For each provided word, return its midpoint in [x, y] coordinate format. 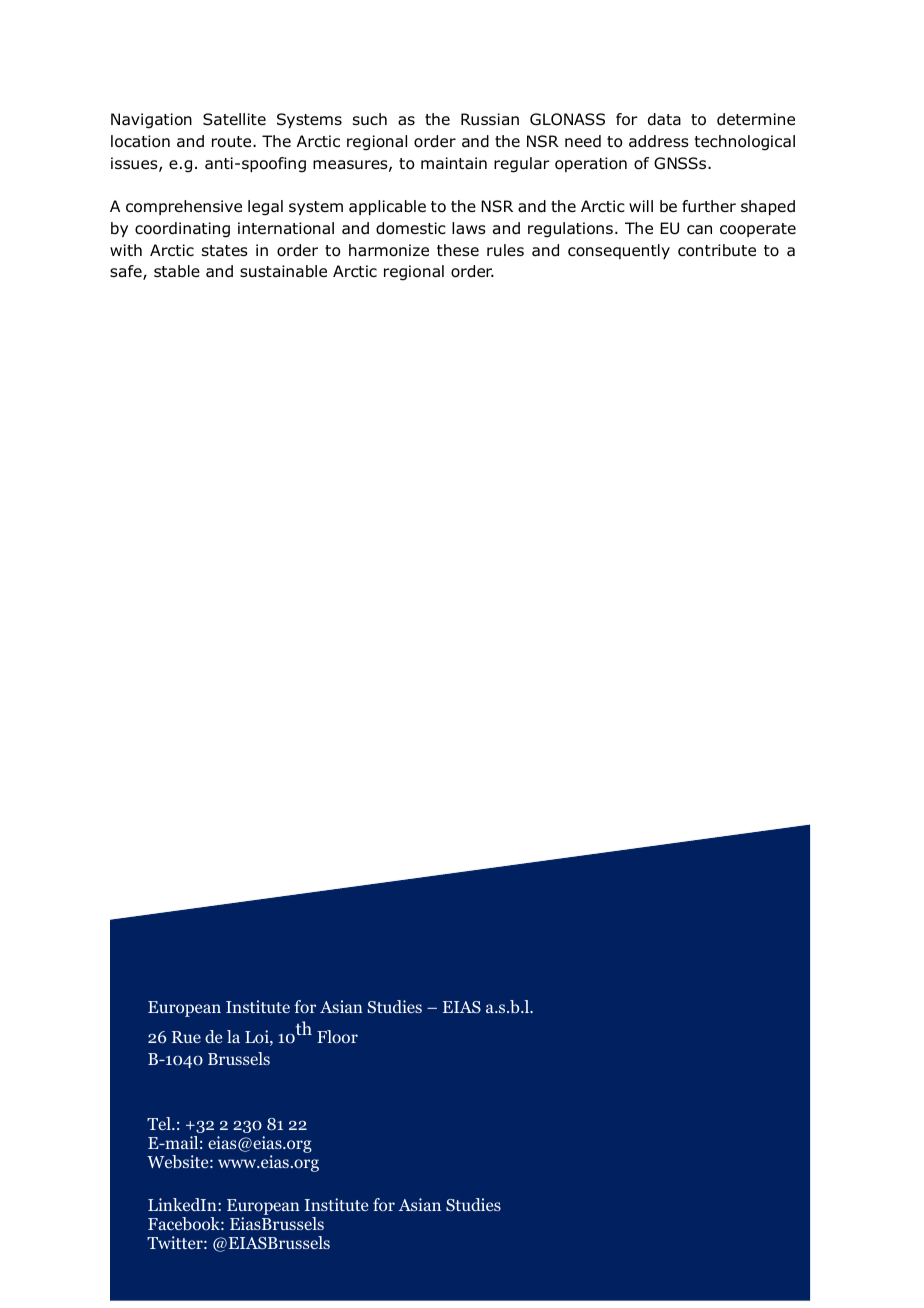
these [458, 250]
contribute [717, 250]
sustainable [283, 271]
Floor [337, 1036]
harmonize [389, 250]
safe [127, 272]
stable [177, 271]
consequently [619, 251]
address [659, 141]
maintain [454, 163]
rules [505, 250]
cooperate [758, 230]
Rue [186, 1037]
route [233, 142]
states [225, 250]
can [699, 230]
